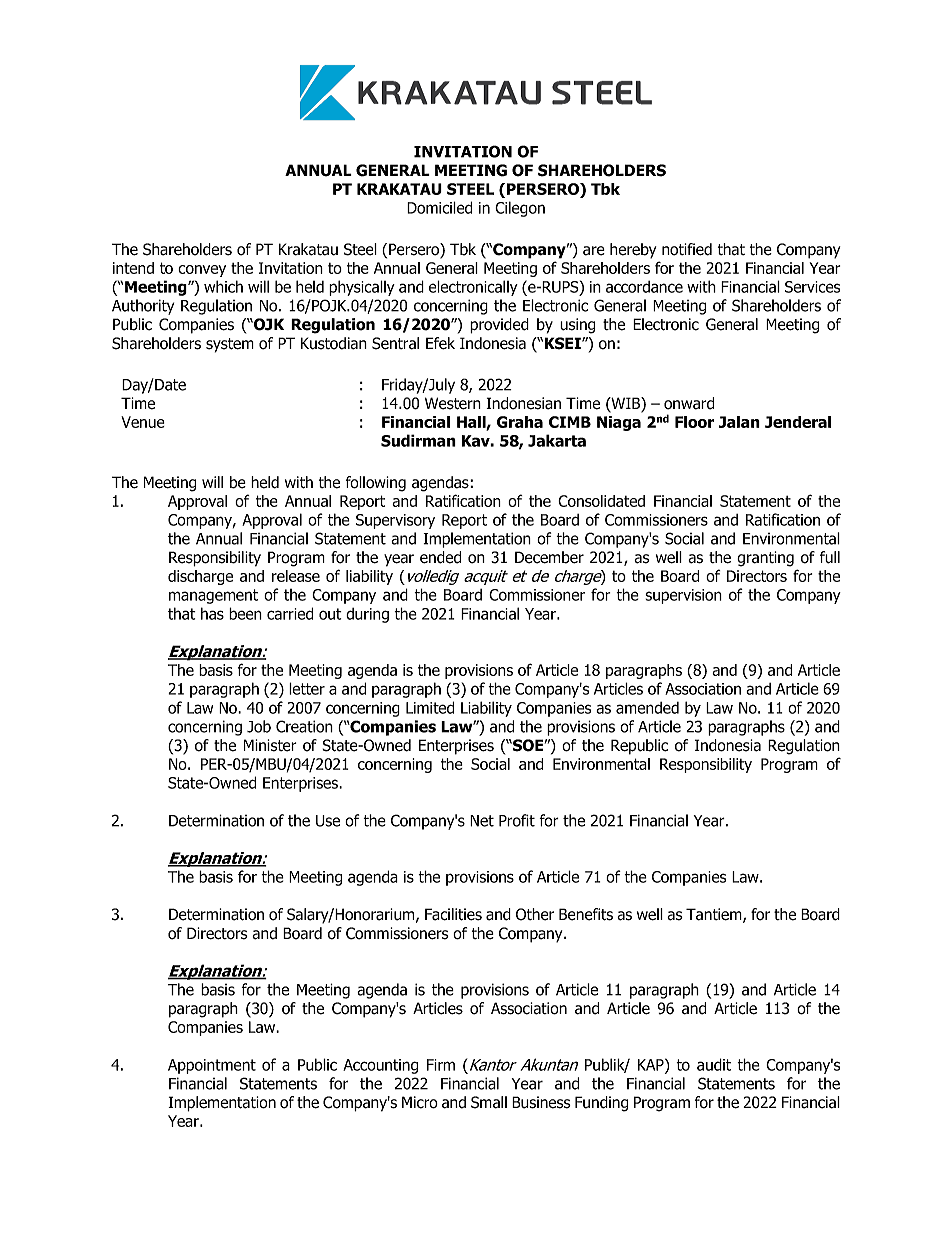 This image has height=1233, width=952. What do you see at coordinates (489, 1102) in the image?
I see `Small` at bounding box center [489, 1102].
